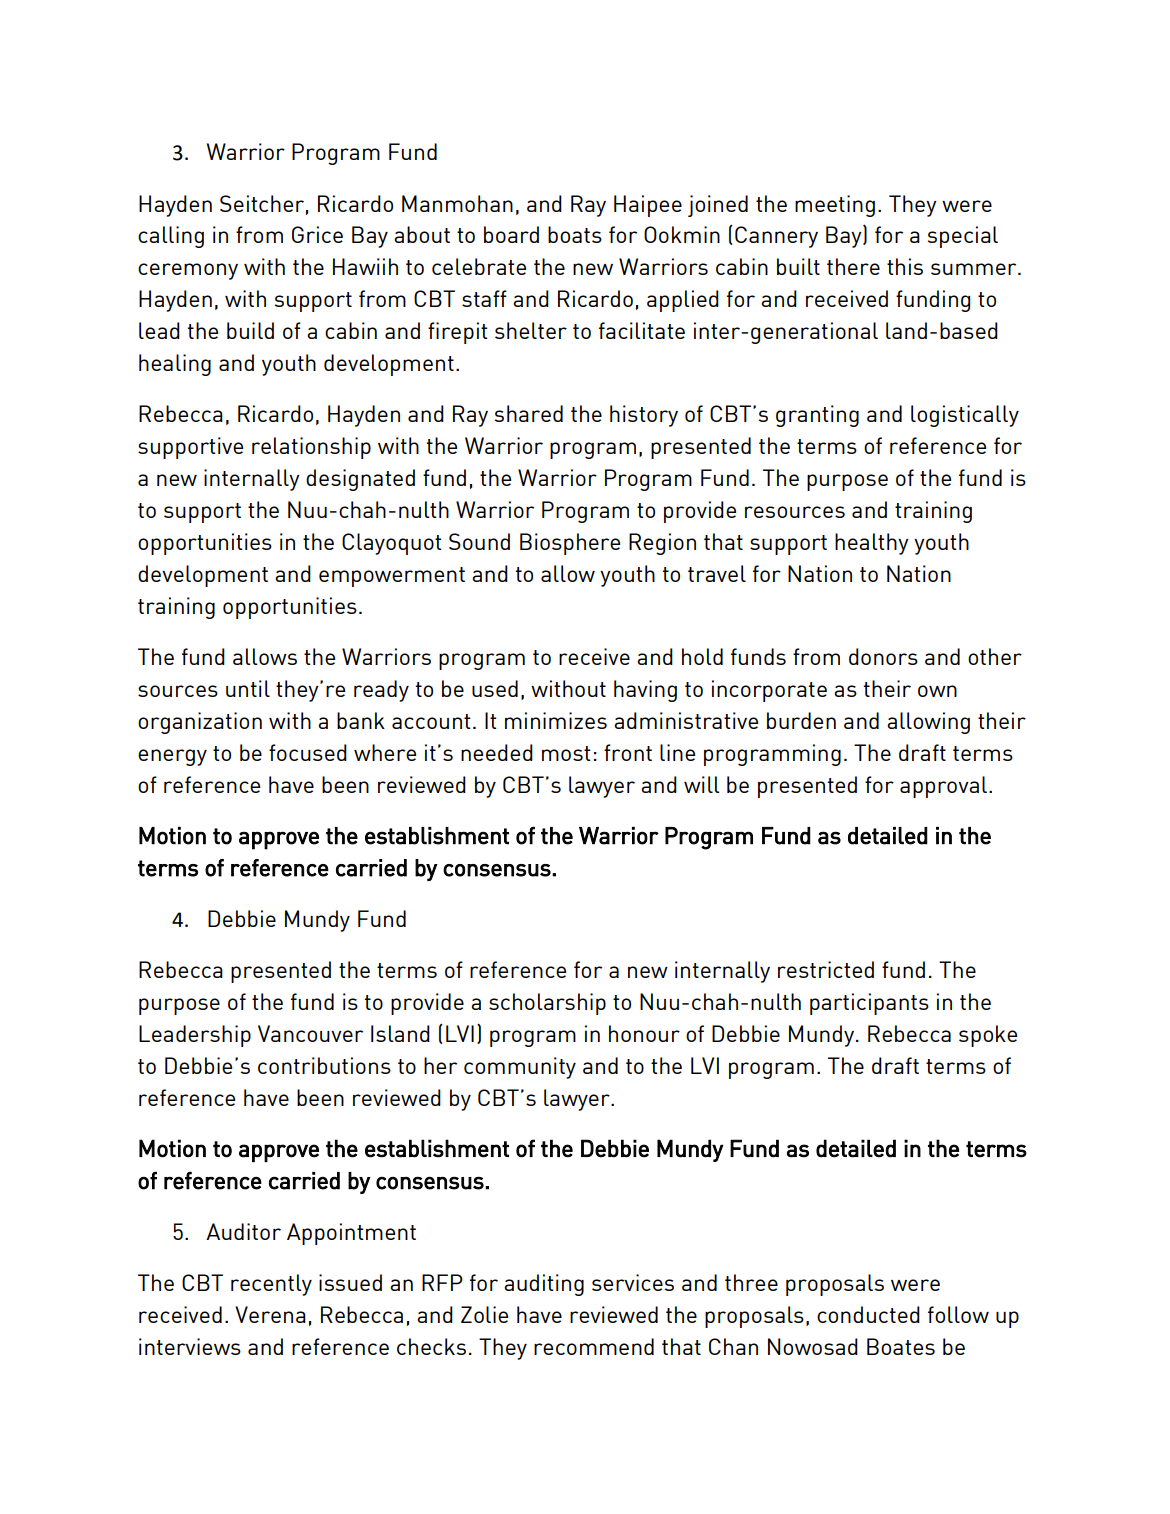  What do you see at coordinates (310, 1033) in the page?
I see `Vancouver` at bounding box center [310, 1033].
